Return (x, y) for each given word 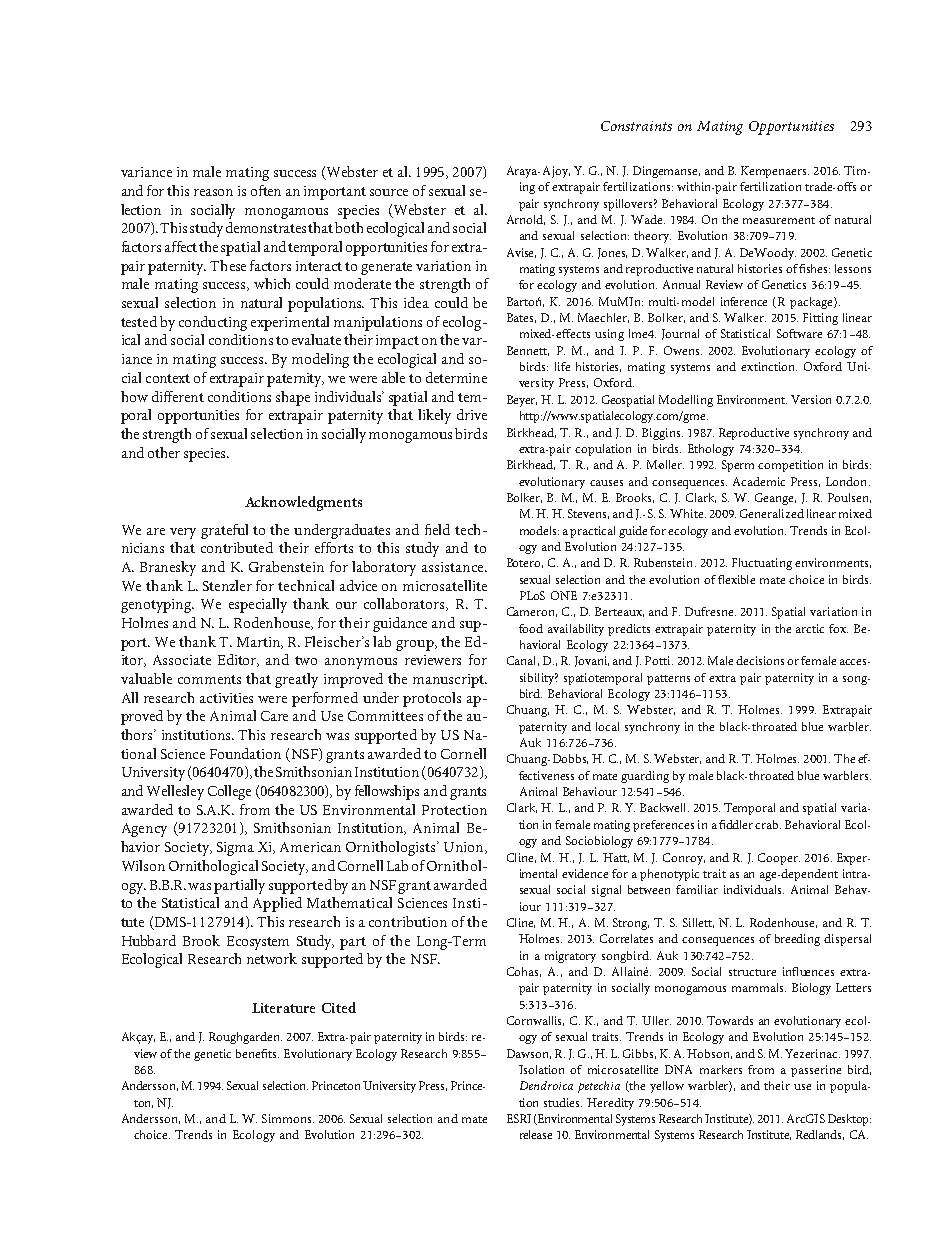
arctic (810, 628)
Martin (260, 643)
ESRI (519, 1118)
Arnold (526, 220)
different (178, 396)
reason (213, 192)
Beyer (522, 401)
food (531, 628)
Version (811, 399)
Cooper (779, 859)
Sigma (235, 849)
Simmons (288, 1118)
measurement (779, 220)
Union (465, 848)
